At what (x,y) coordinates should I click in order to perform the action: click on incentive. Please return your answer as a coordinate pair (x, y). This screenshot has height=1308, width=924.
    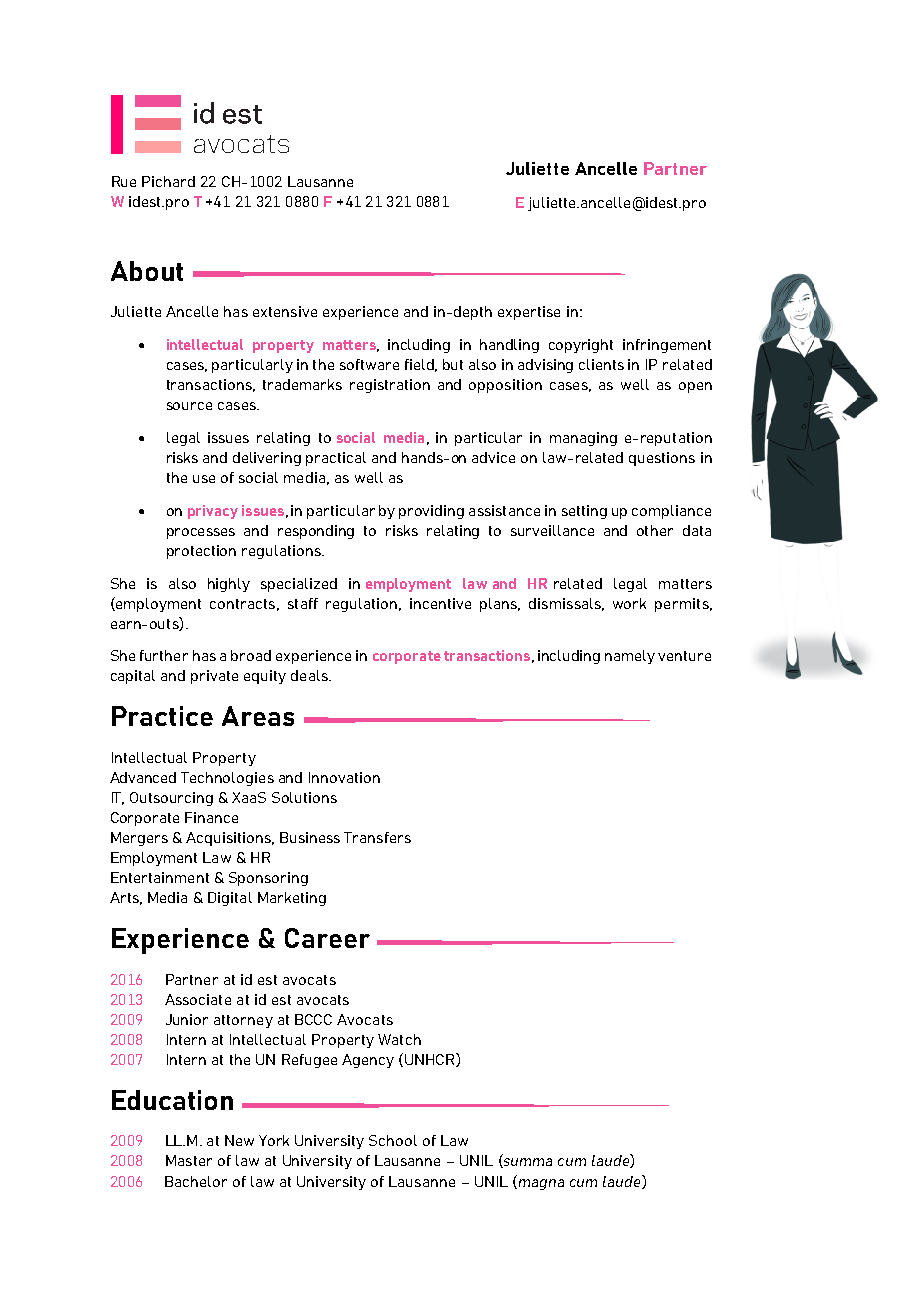
    Looking at the image, I should click on (440, 603).
